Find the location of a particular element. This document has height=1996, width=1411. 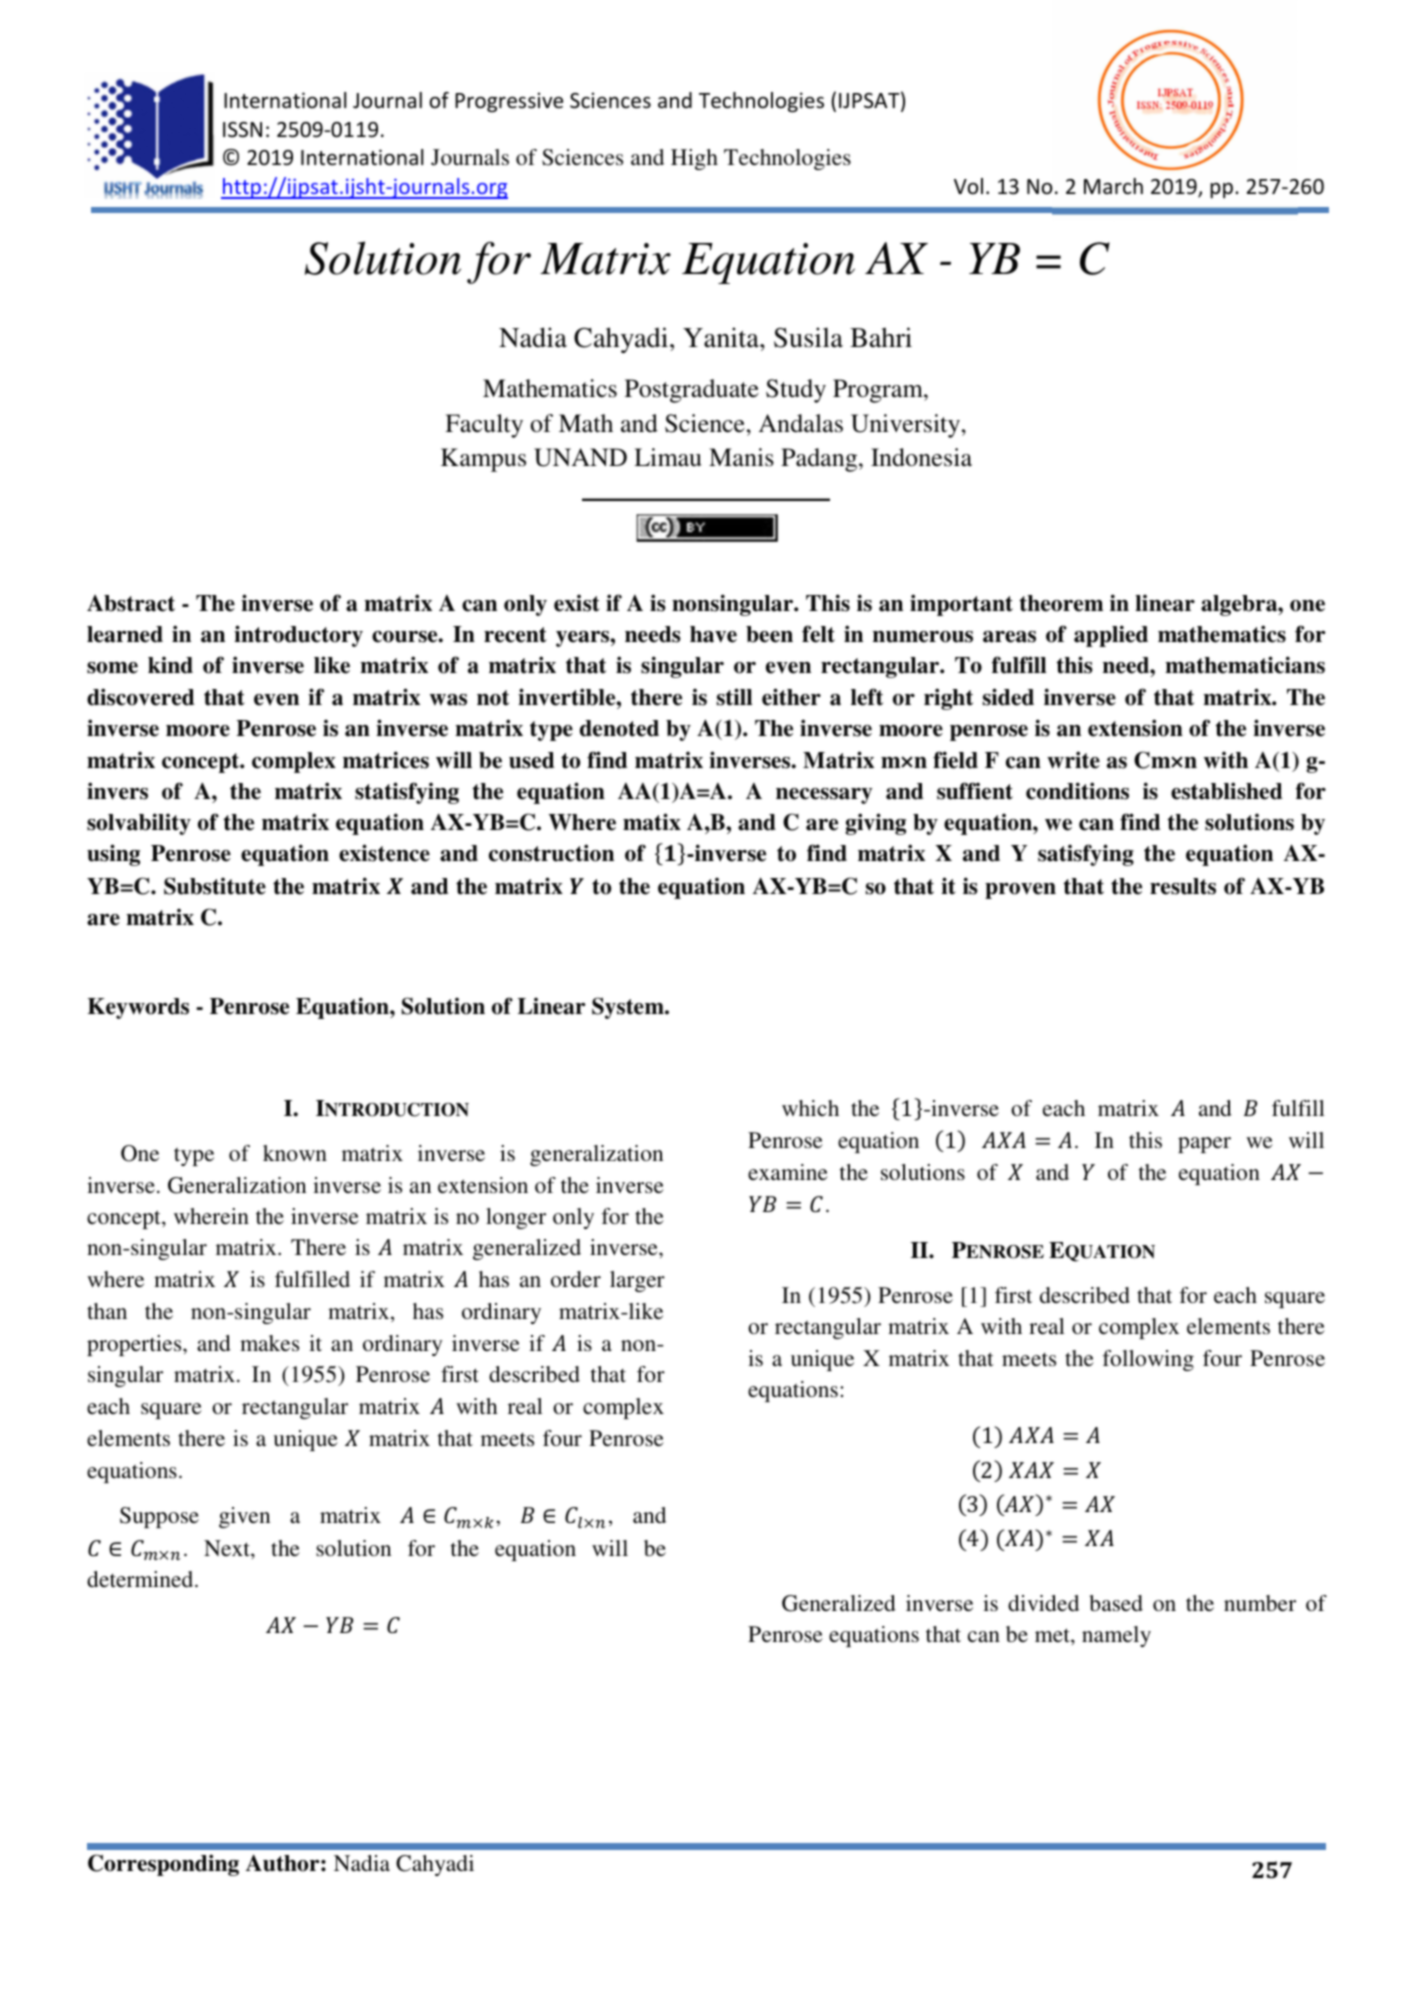

larger is located at coordinates (637, 1281).
